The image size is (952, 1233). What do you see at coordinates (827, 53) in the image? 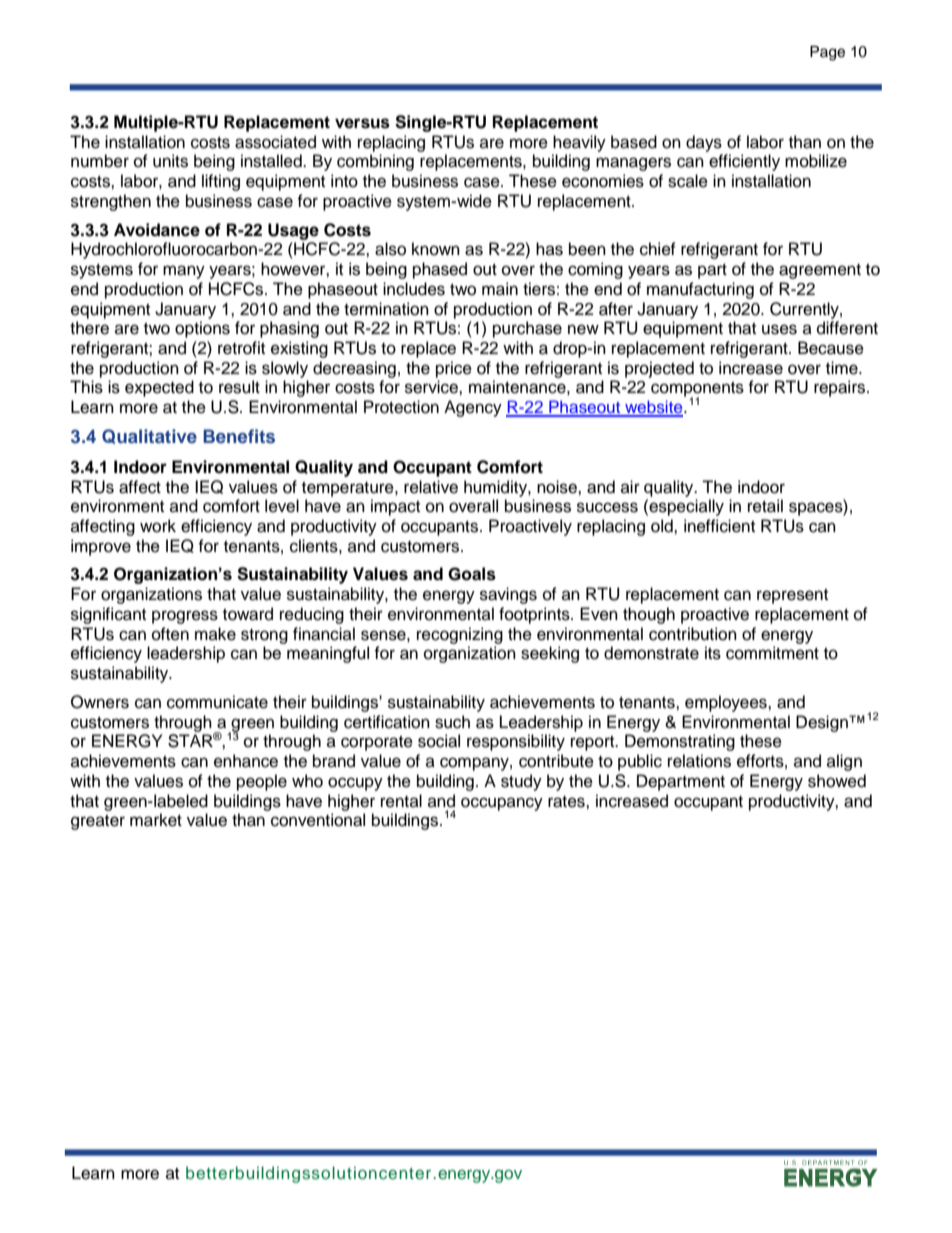
I see `Page` at bounding box center [827, 53].
